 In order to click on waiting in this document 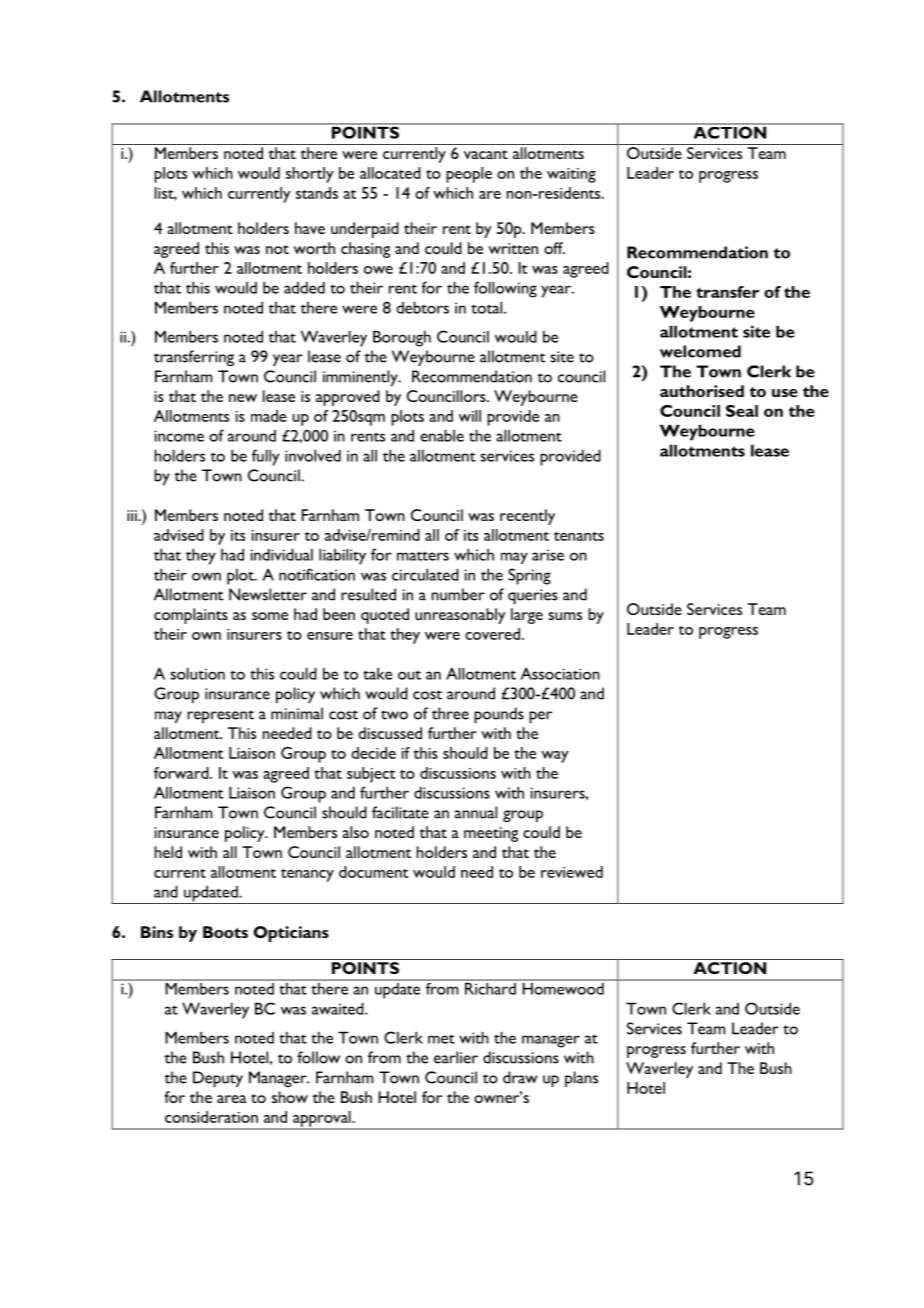, I will do `click(571, 175)`.
